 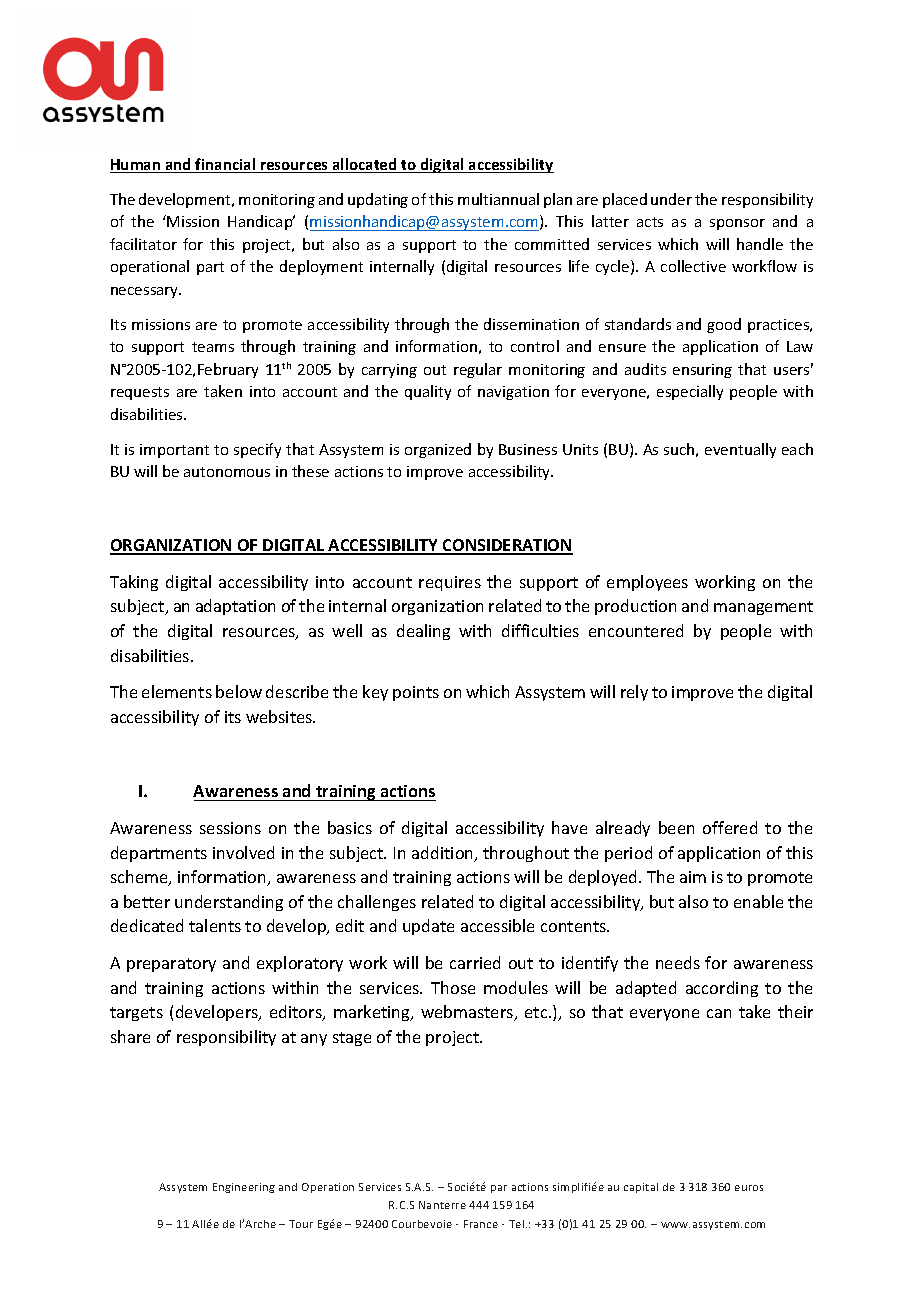 What do you see at coordinates (763, 608) in the page?
I see `management` at bounding box center [763, 608].
